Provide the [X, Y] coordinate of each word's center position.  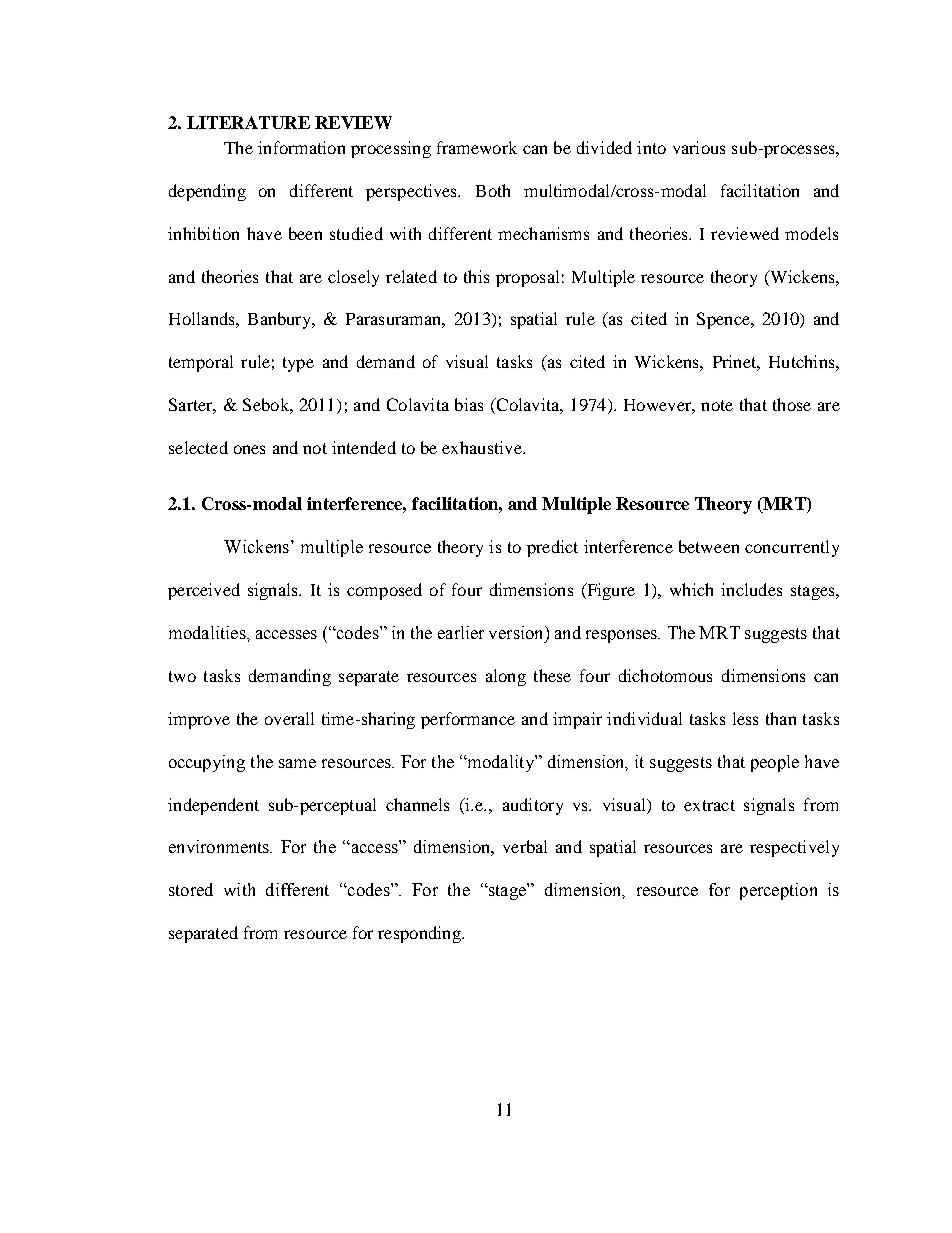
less [745, 718]
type [298, 364]
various [699, 147]
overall [289, 718]
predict [552, 548]
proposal [527, 278]
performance [468, 720]
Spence [724, 320]
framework [477, 147]
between [709, 546]
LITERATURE [248, 122]
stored [191, 889]
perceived [204, 591]
